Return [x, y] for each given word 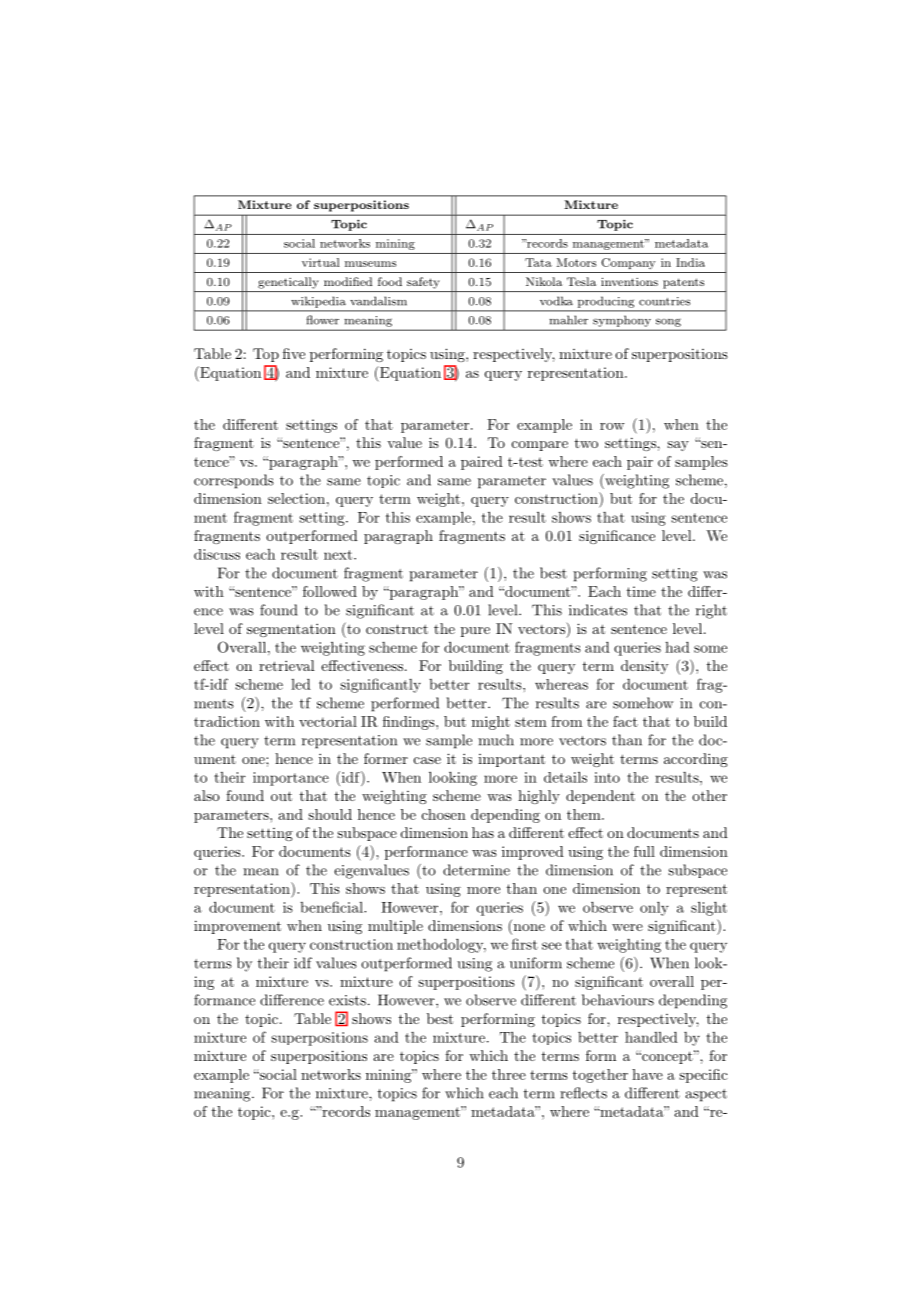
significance [617, 537]
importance [291, 779]
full [644, 851]
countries [664, 301]
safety [423, 283]
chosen [444, 814]
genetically [288, 283]
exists [347, 1000]
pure [475, 632]
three [509, 1074]
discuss [217, 554]
